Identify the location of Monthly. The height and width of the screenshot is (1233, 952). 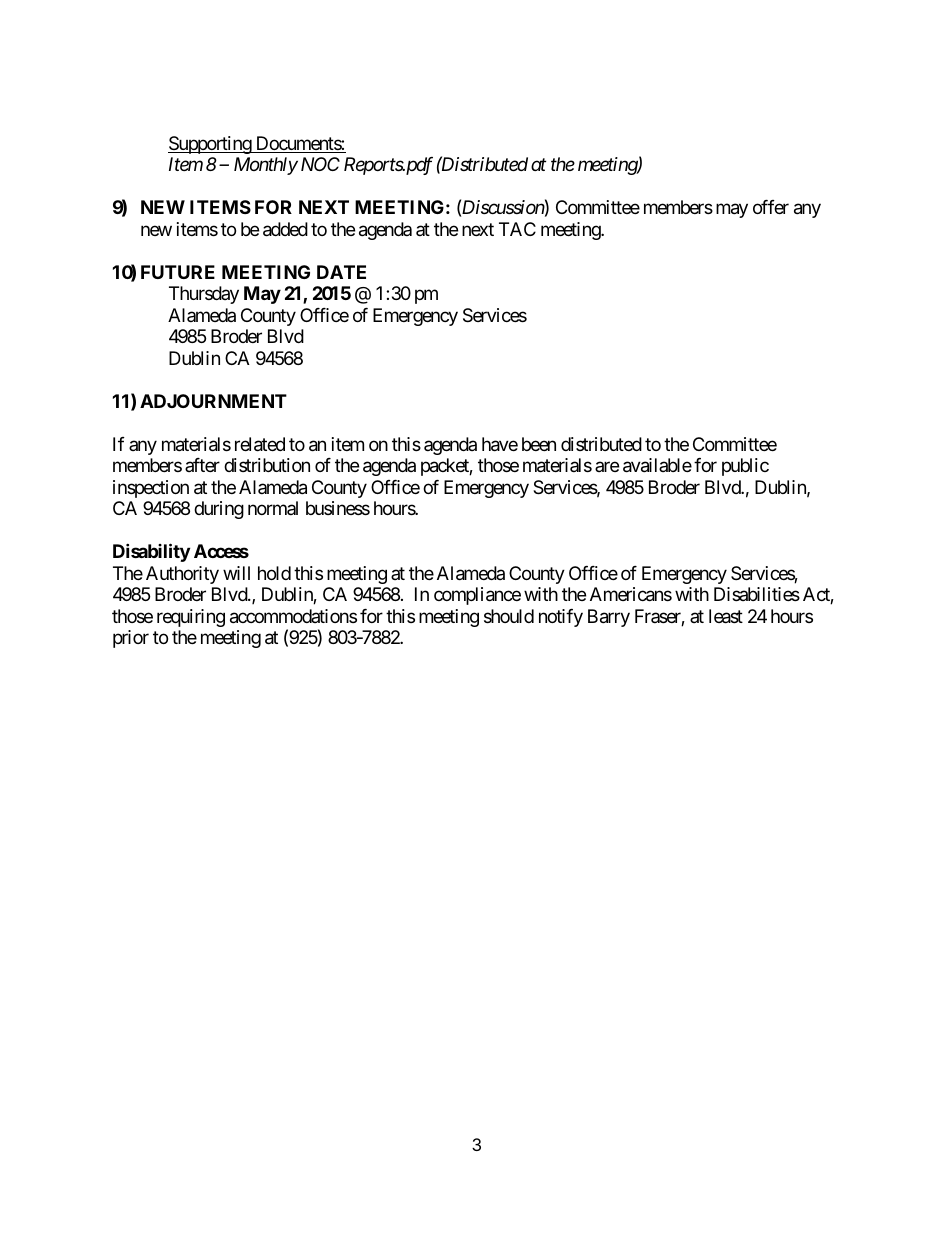
(266, 166).
